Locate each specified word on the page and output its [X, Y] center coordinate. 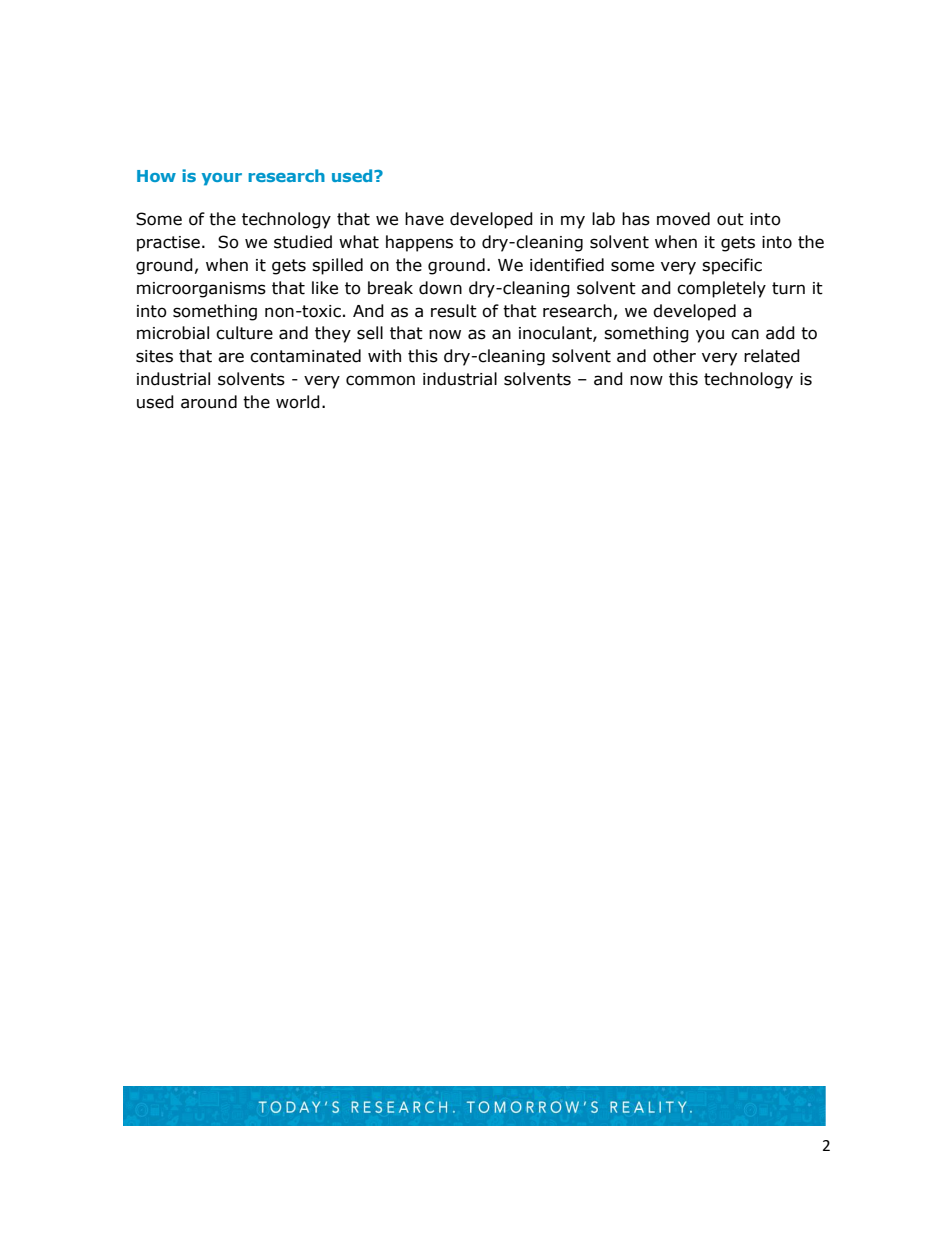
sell [370, 333]
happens [419, 243]
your [222, 179]
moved [683, 219]
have [424, 219]
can [745, 334]
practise [168, 244]
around [209, 402]
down [440, 288]
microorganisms [201, 290]
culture [244, 333]
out [730, 219]
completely [721, 289]
